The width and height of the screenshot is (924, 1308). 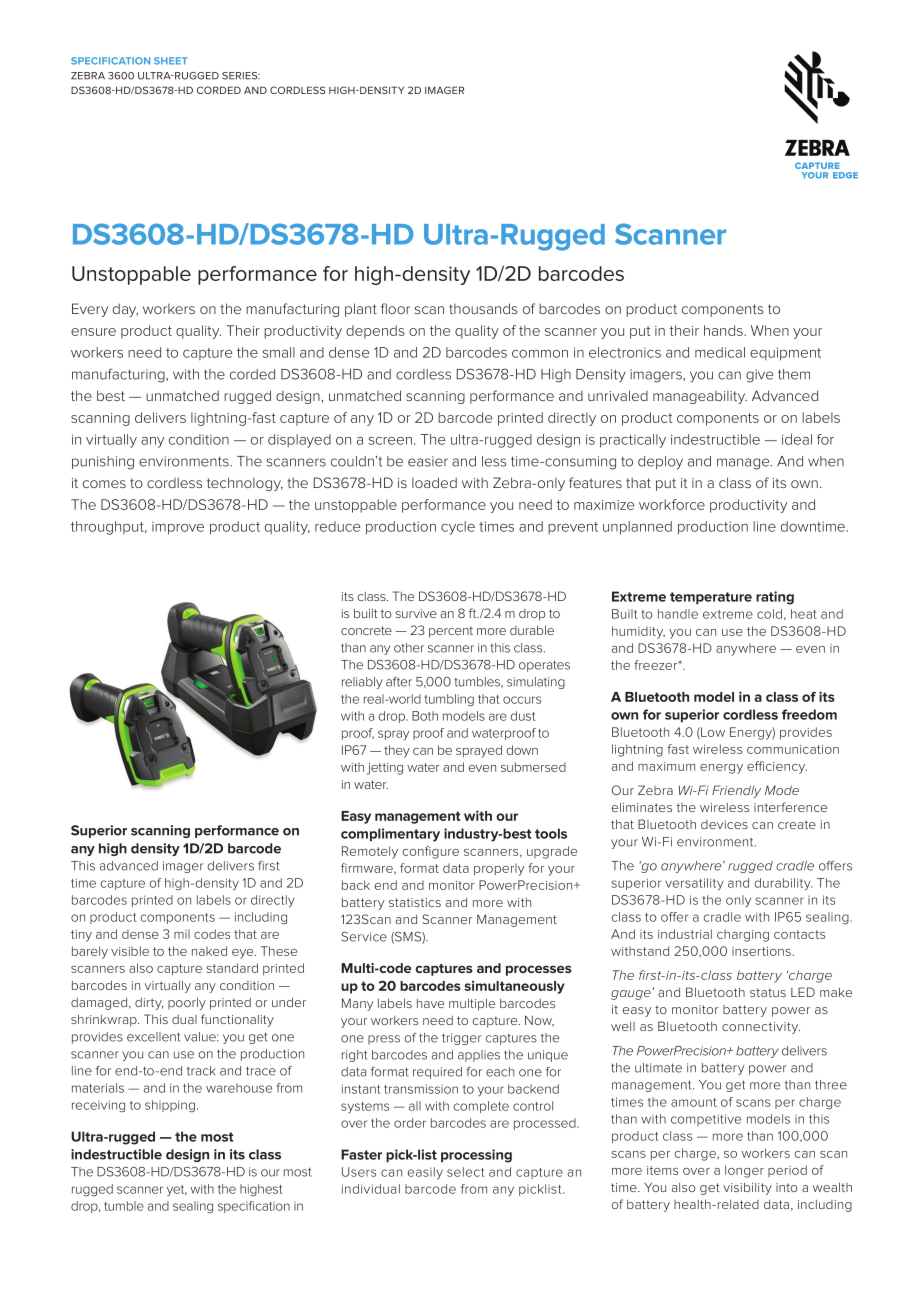 What do you see at coordinates (724, 330) in the screenshot?
I see `hands` at bounding box center [724, 330].
